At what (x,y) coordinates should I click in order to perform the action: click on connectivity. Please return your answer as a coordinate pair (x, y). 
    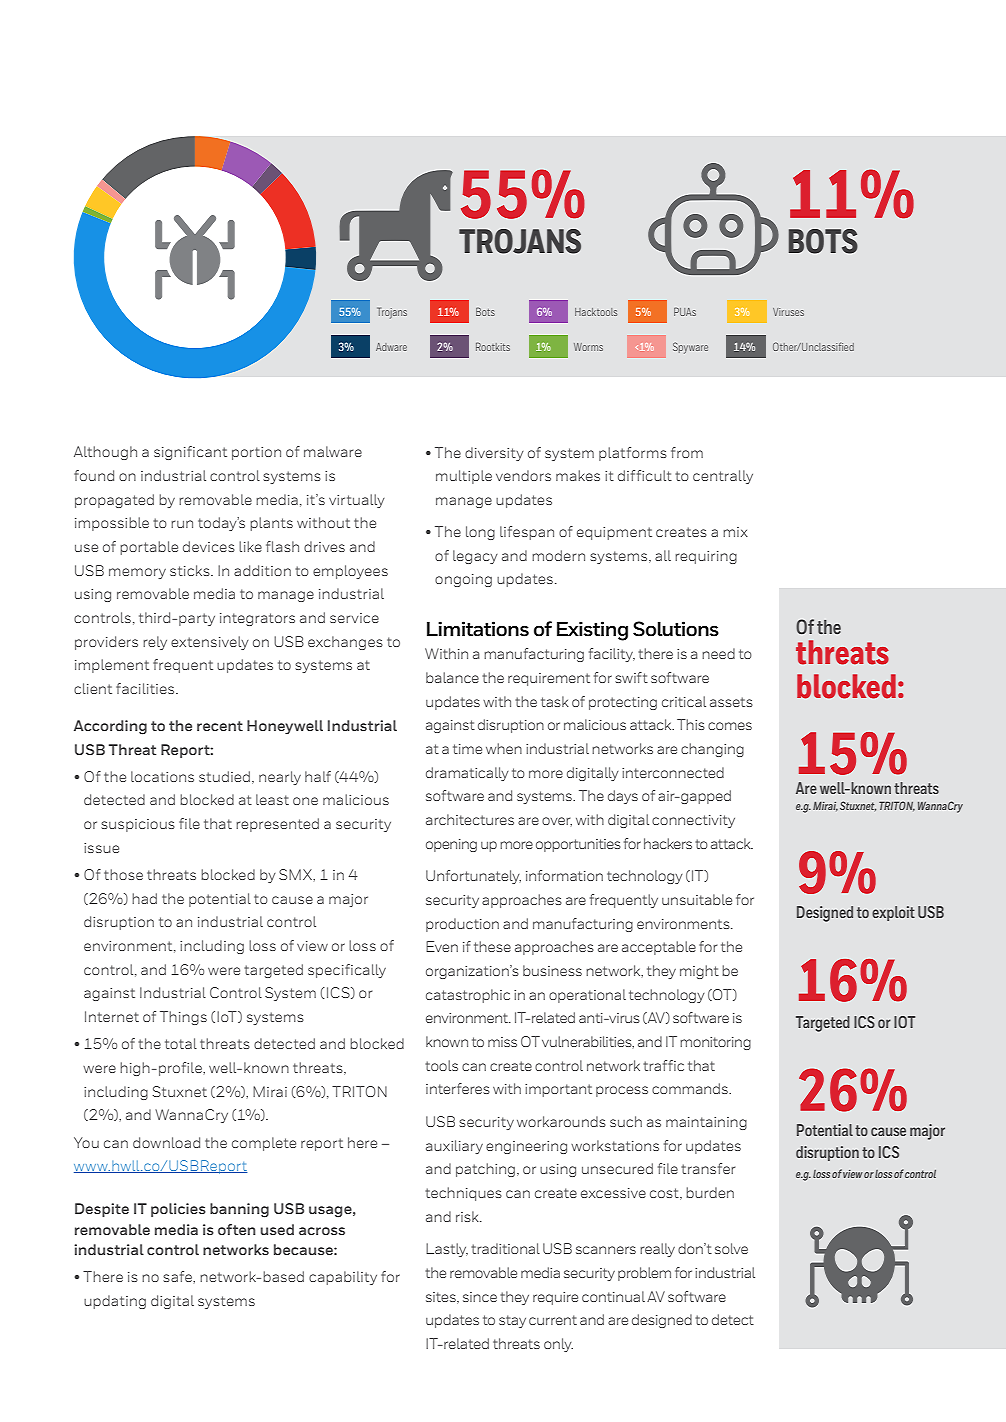
    Looking at the image, I should click on (693, 821).
